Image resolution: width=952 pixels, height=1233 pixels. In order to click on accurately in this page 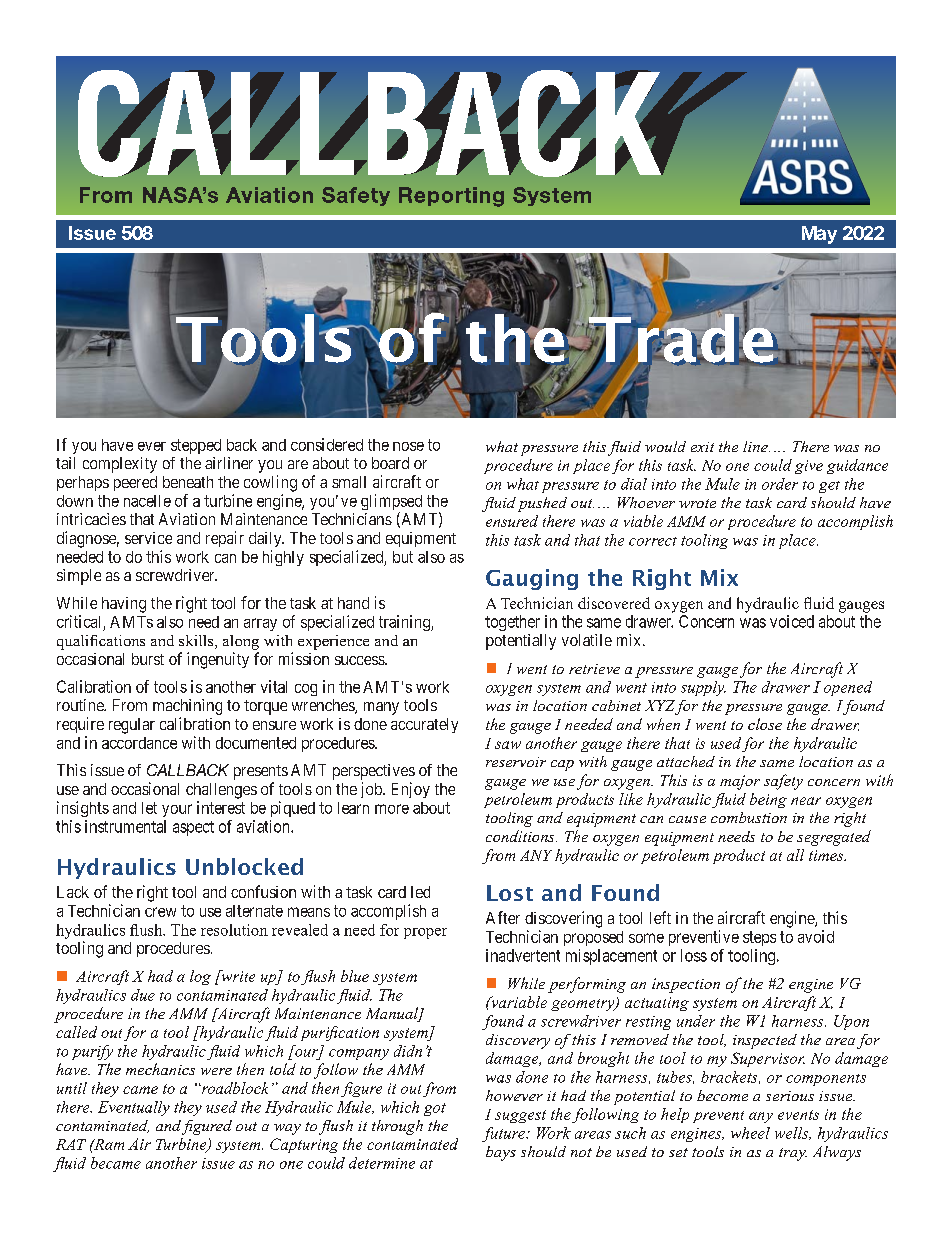, I will do `click(424, 725)`.
